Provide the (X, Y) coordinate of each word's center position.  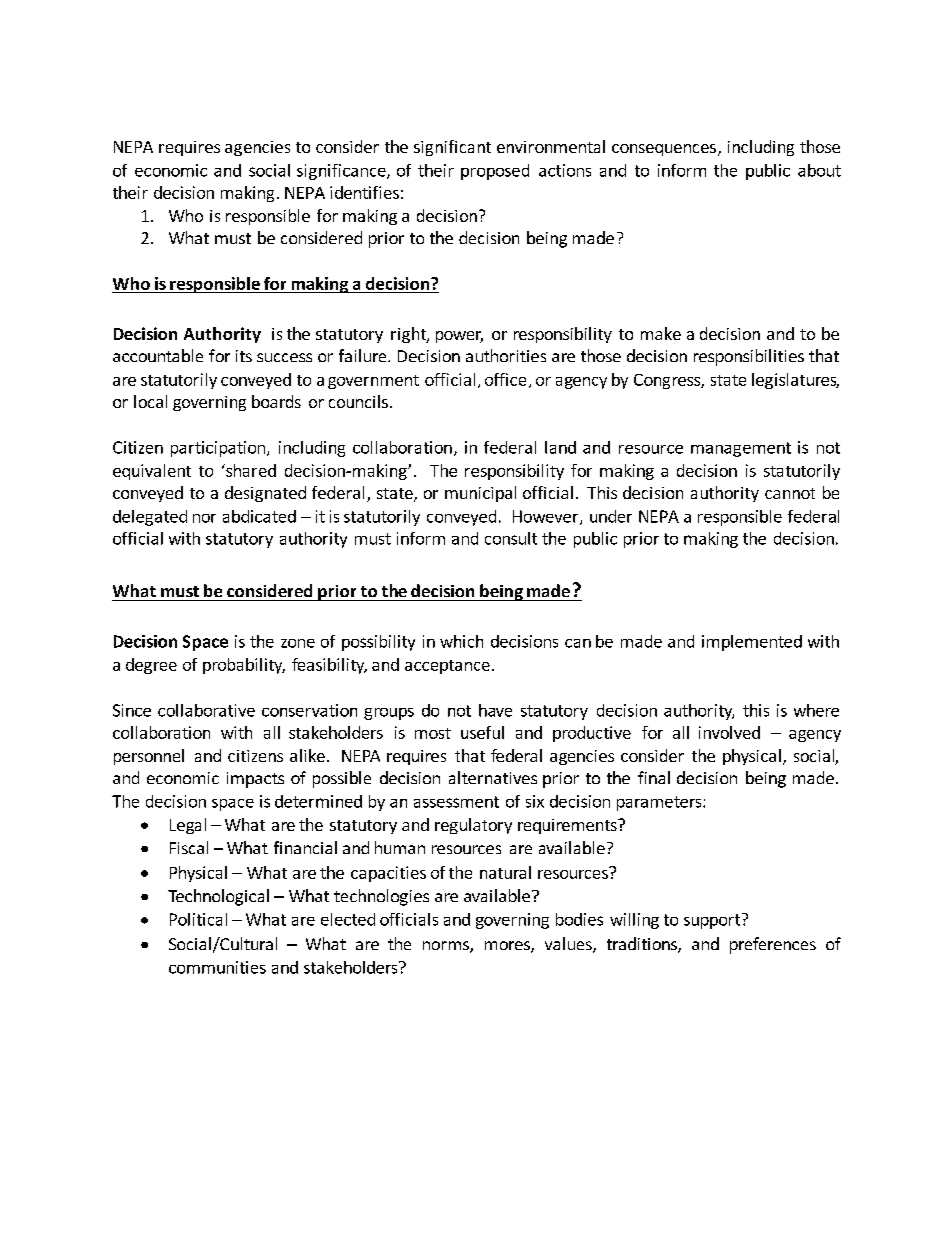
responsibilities (749, 357)
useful (482, 732)
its (244, 356)
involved (729, 732)
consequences (664, 150)
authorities (506, 355)
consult (511, 538)
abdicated (259, 516)
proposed (495, 172)
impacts (255, 780)
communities (217, 967)
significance (342, 172)
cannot (790, 493)
